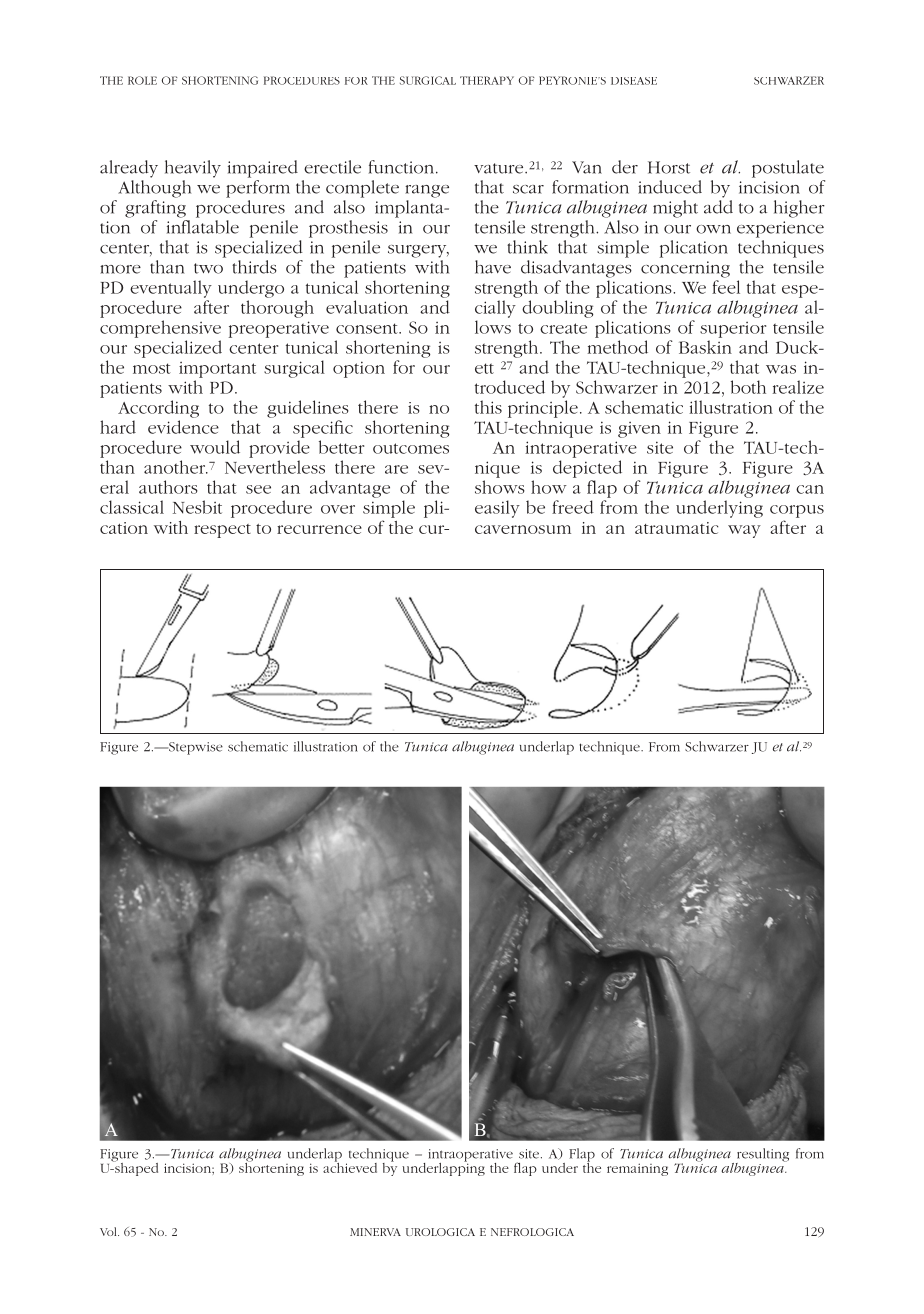 The width and height of the page is (924, 1314). Describe the element at coordinates (193, 169) in the page. I see `heavily` at that location.
